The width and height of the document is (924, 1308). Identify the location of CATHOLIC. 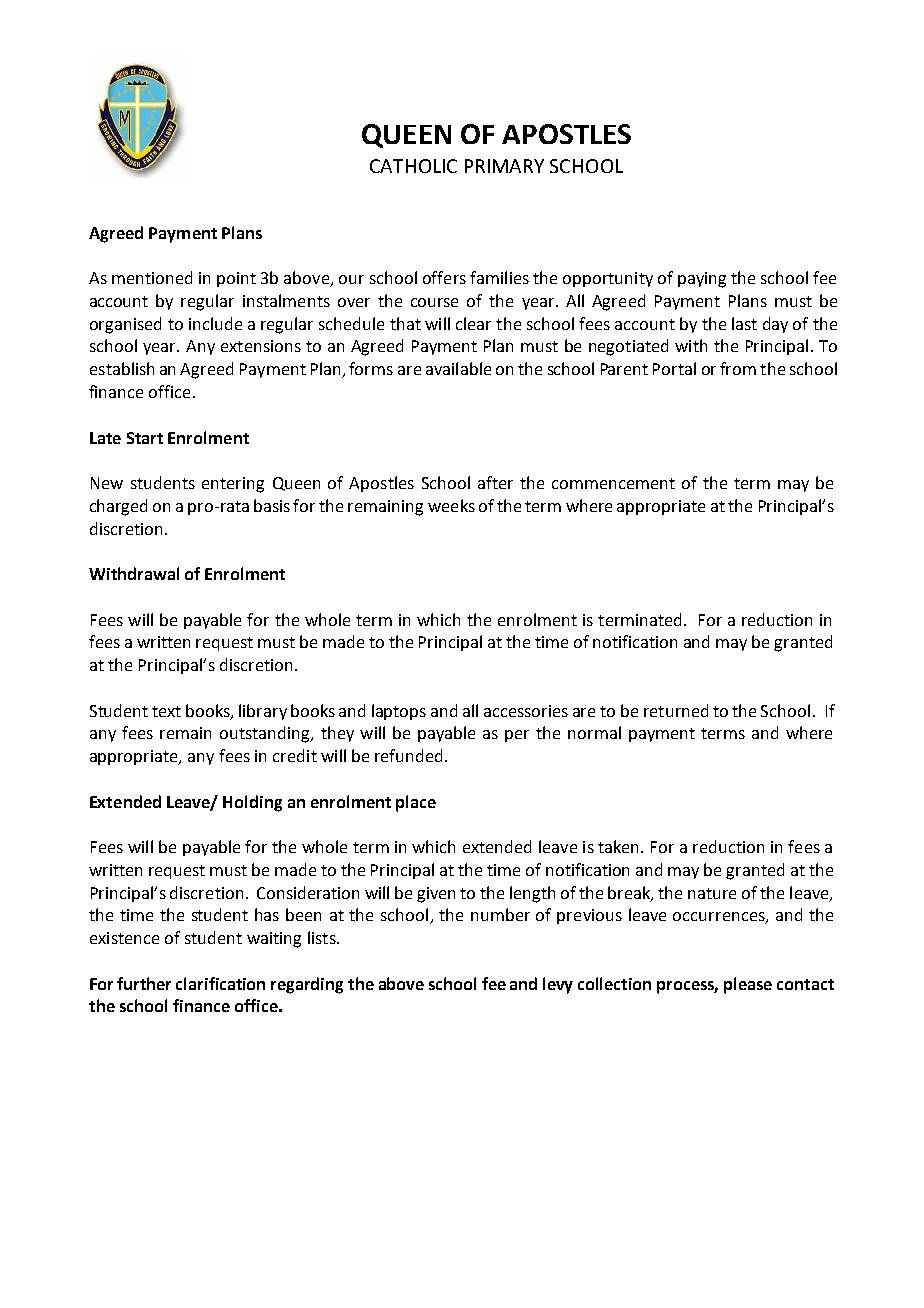
(413, 166).
